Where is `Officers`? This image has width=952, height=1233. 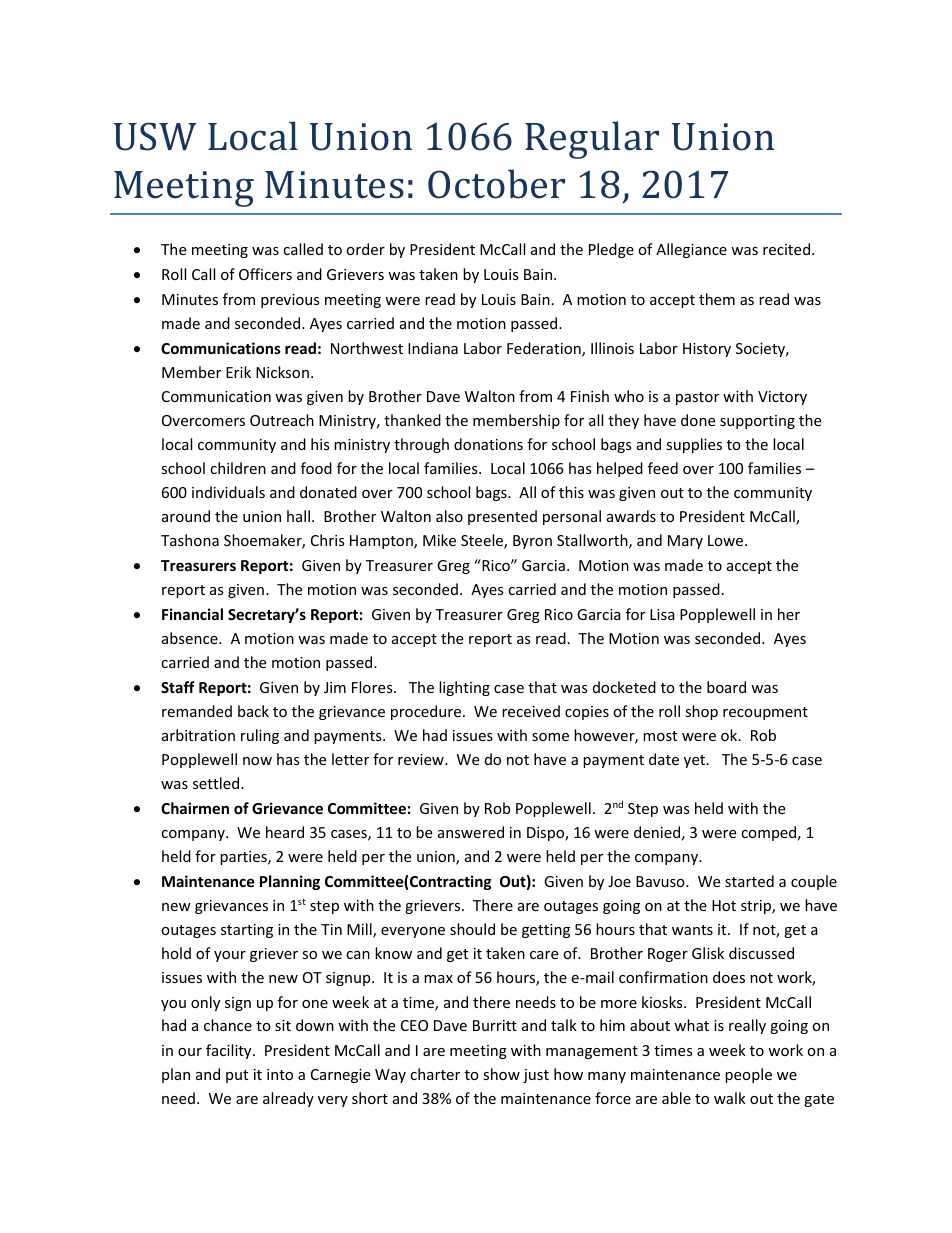 Officers is located at coordinates (265, 274).
